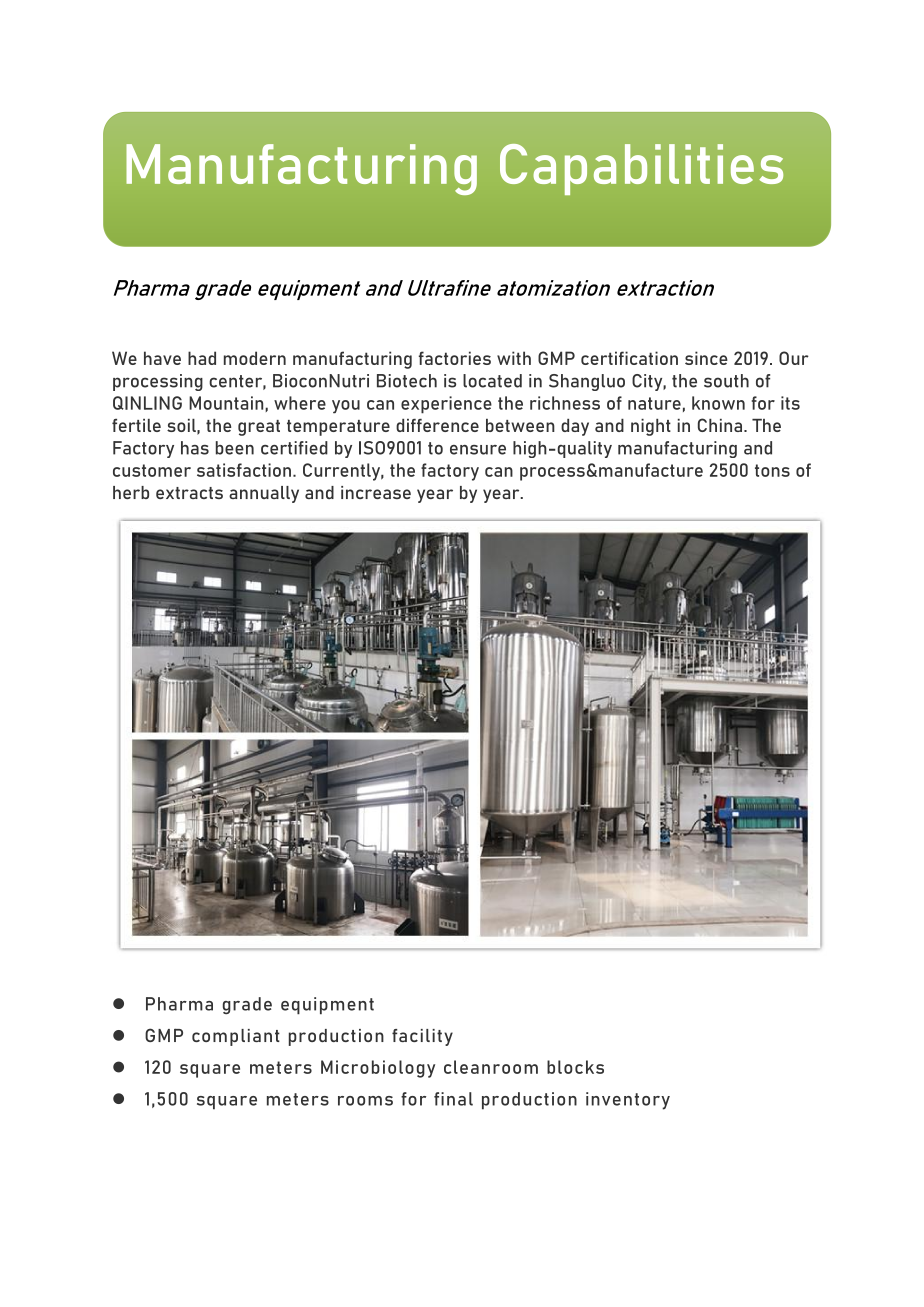 This page has width=924, height=1307. Describe the element at coordinates (706, 358) in the page. I see `since` at that location.
